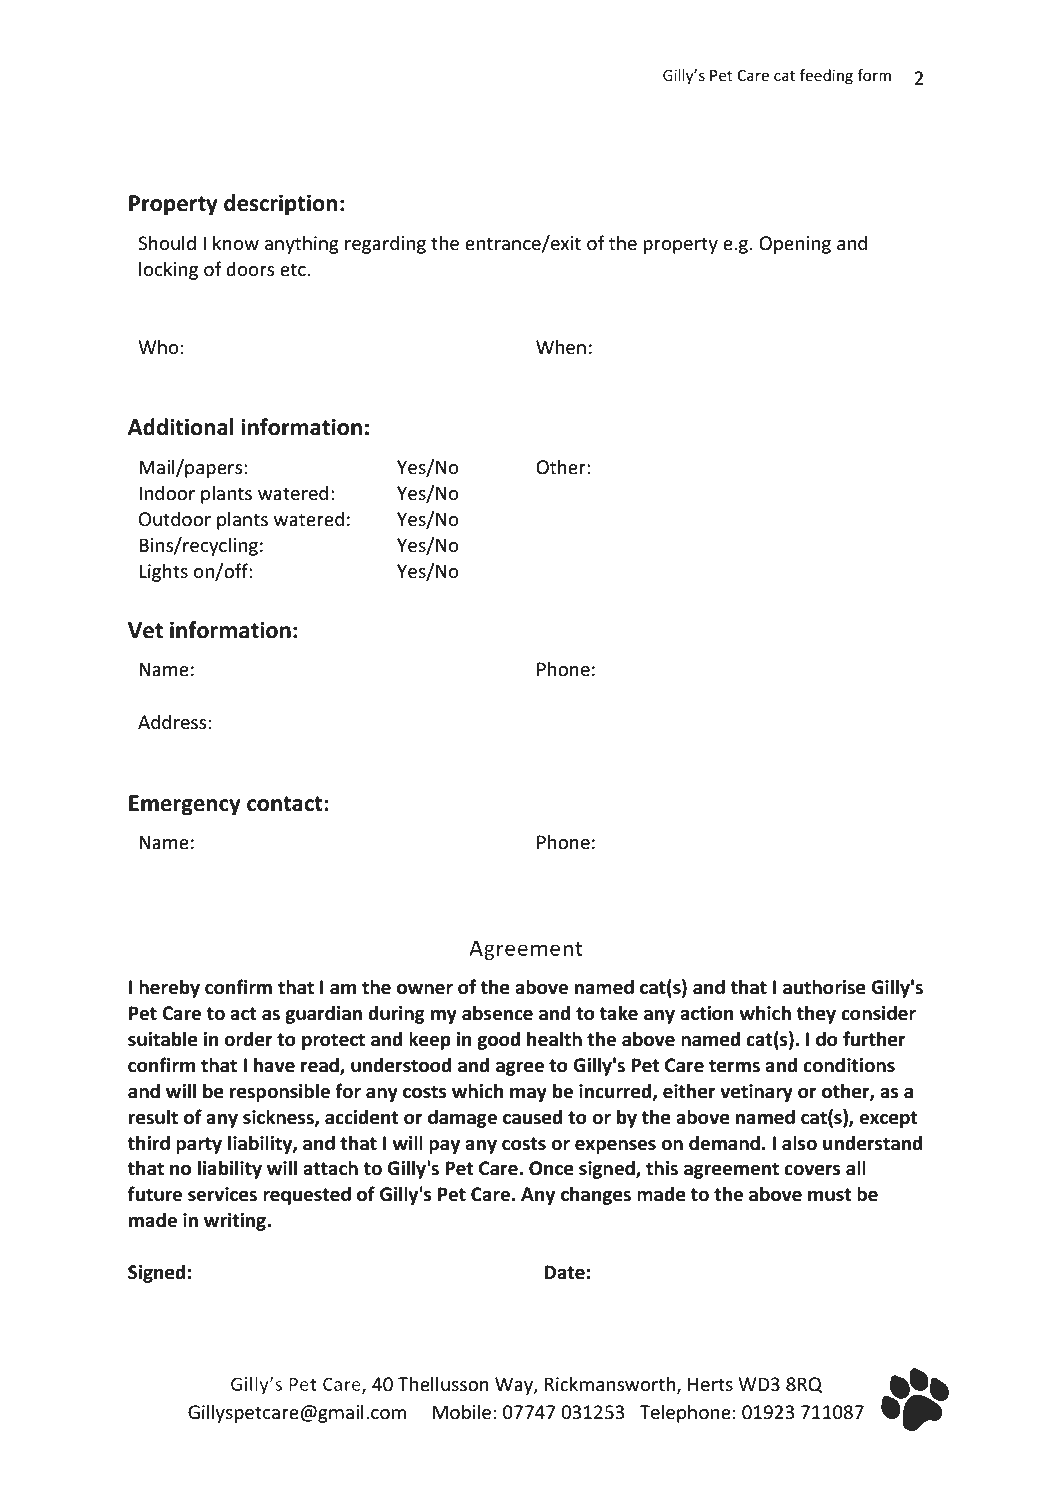 This image has width=1051, height=1487. Describe the element at coordinates (385, 244) in the image. I see `regarding` at that location.
